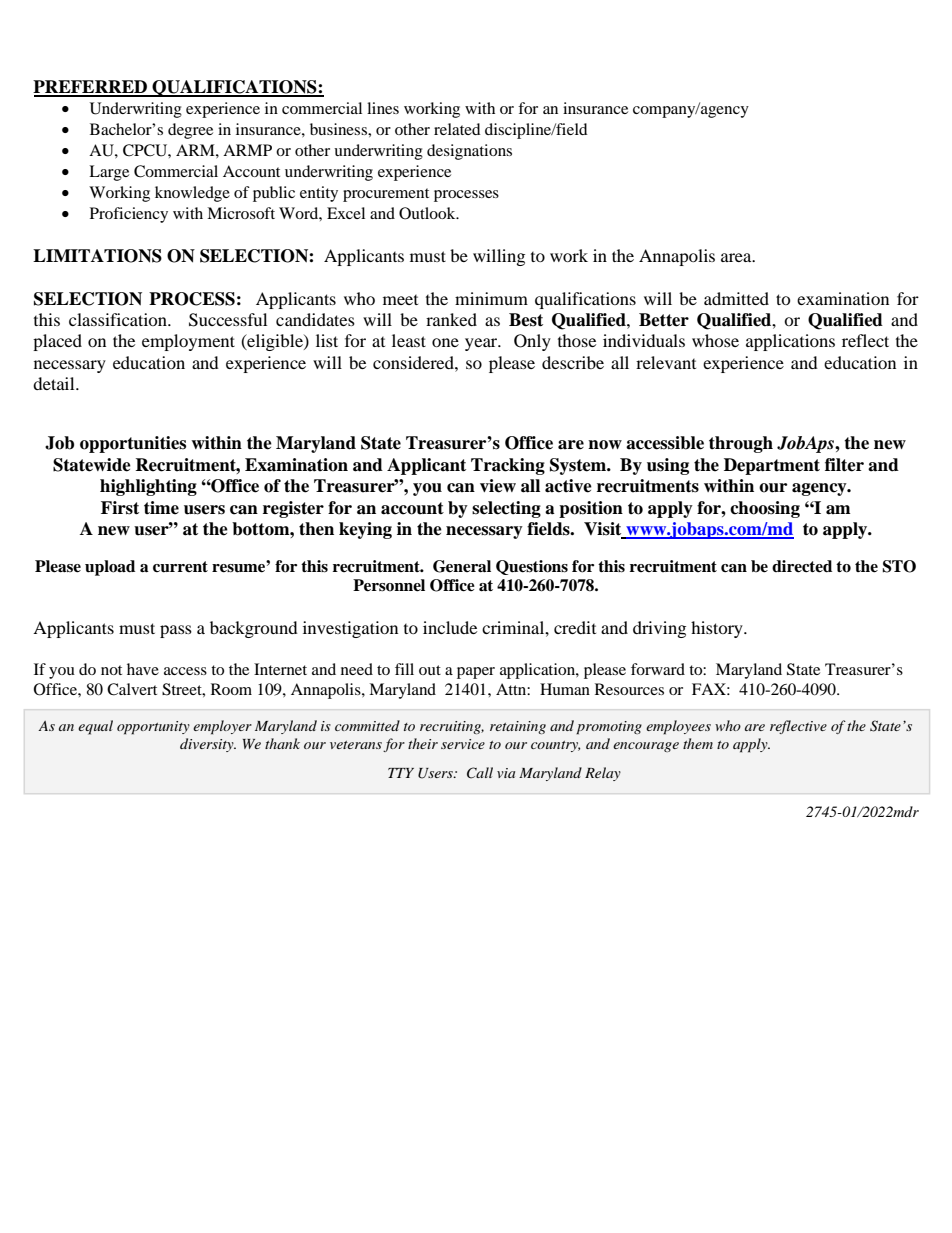 This document has height=1233, width=952. What do you see at coordinates (463, 744) in the document?
I see `service` at bounding box center [463, 744].
